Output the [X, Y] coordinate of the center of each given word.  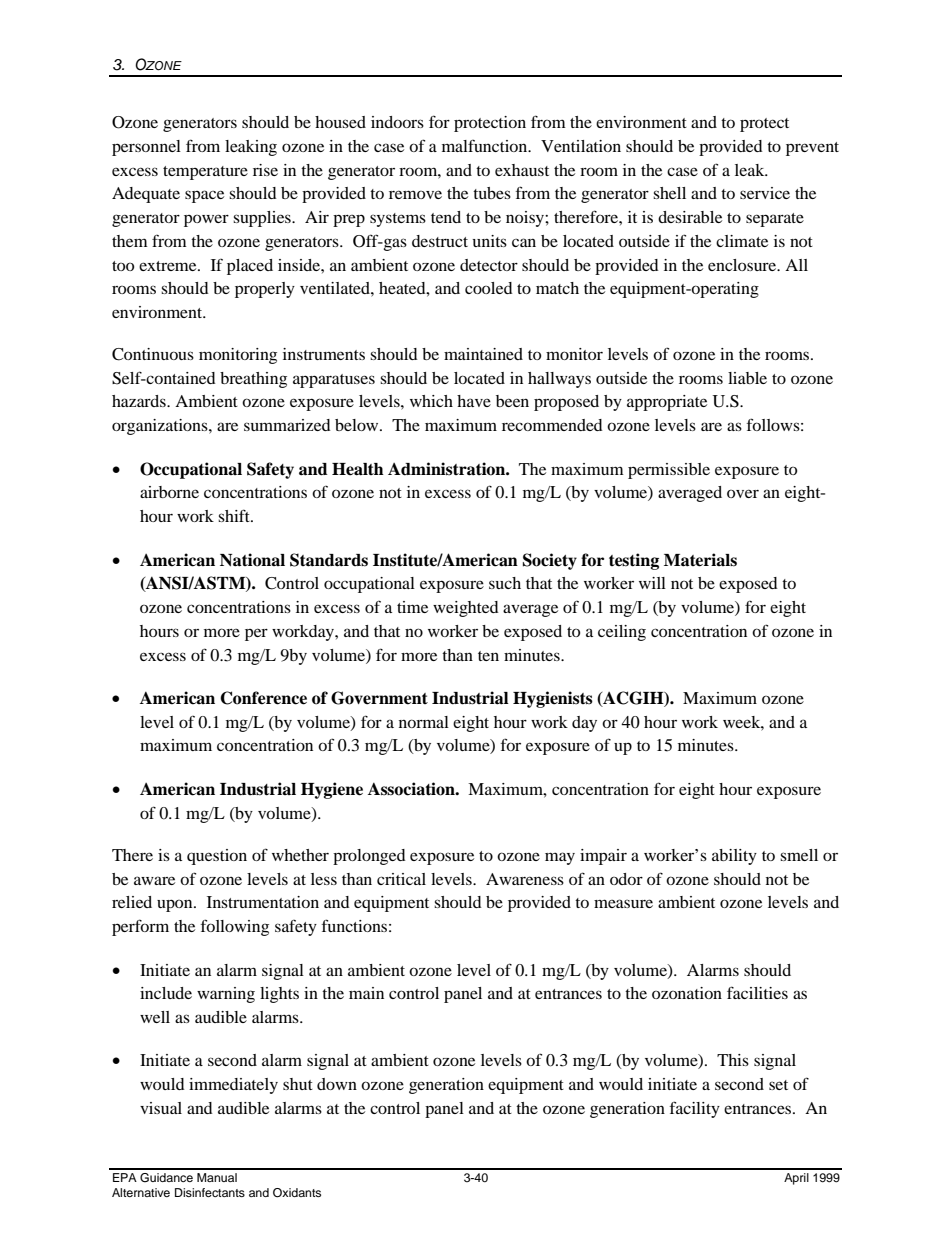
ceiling [622, 633]
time [412, 607]
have [474, 401]
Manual [217, 1177]
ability [734, 857]
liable [747, 378]
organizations [161, 427]
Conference [263, 698]
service [765, 193]
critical [401, 879]
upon [176, 905]
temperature [205, 173]
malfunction [486, 145]
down [337, 1084]
